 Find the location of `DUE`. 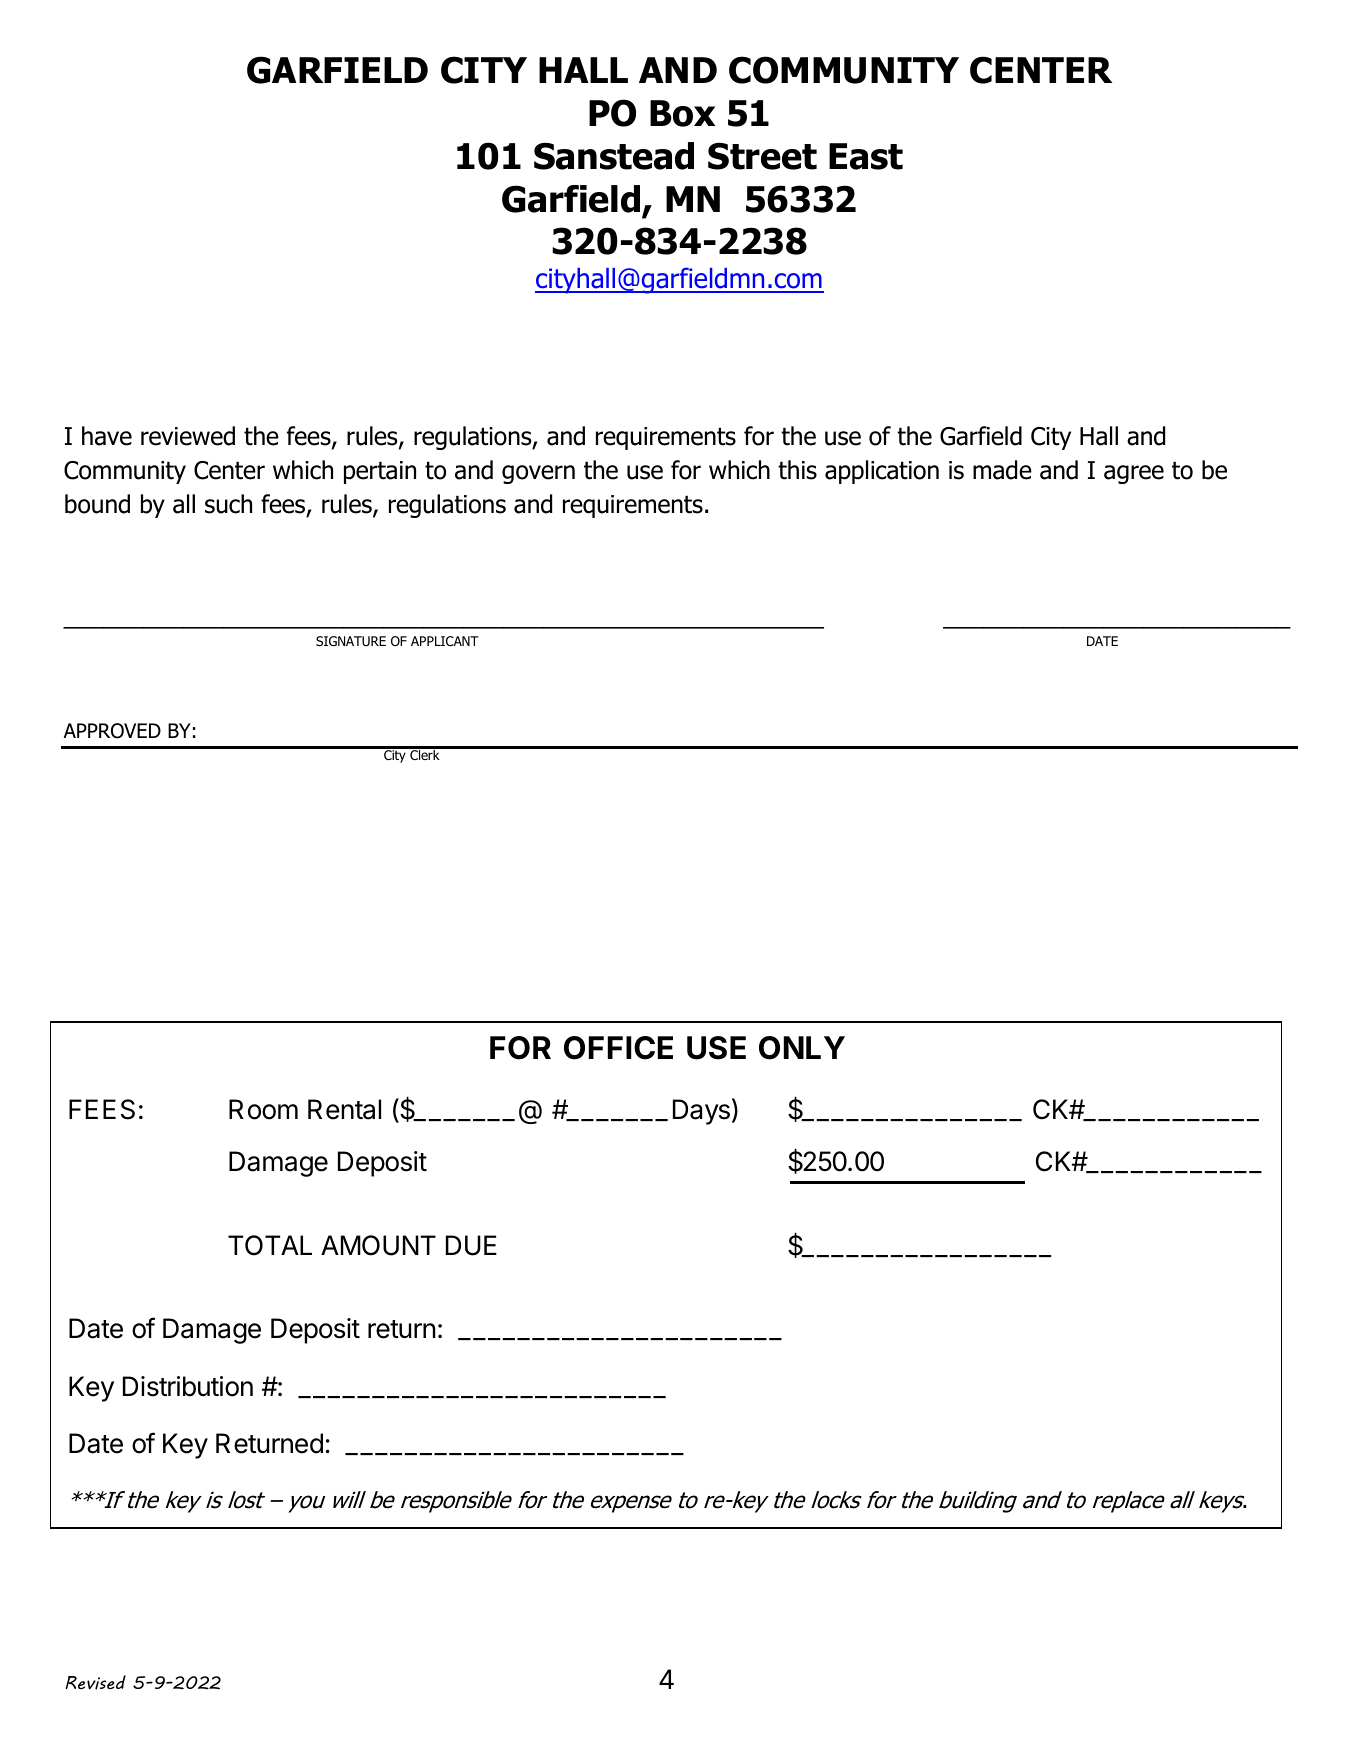

DUE is located at coordinates (471, 1245).
